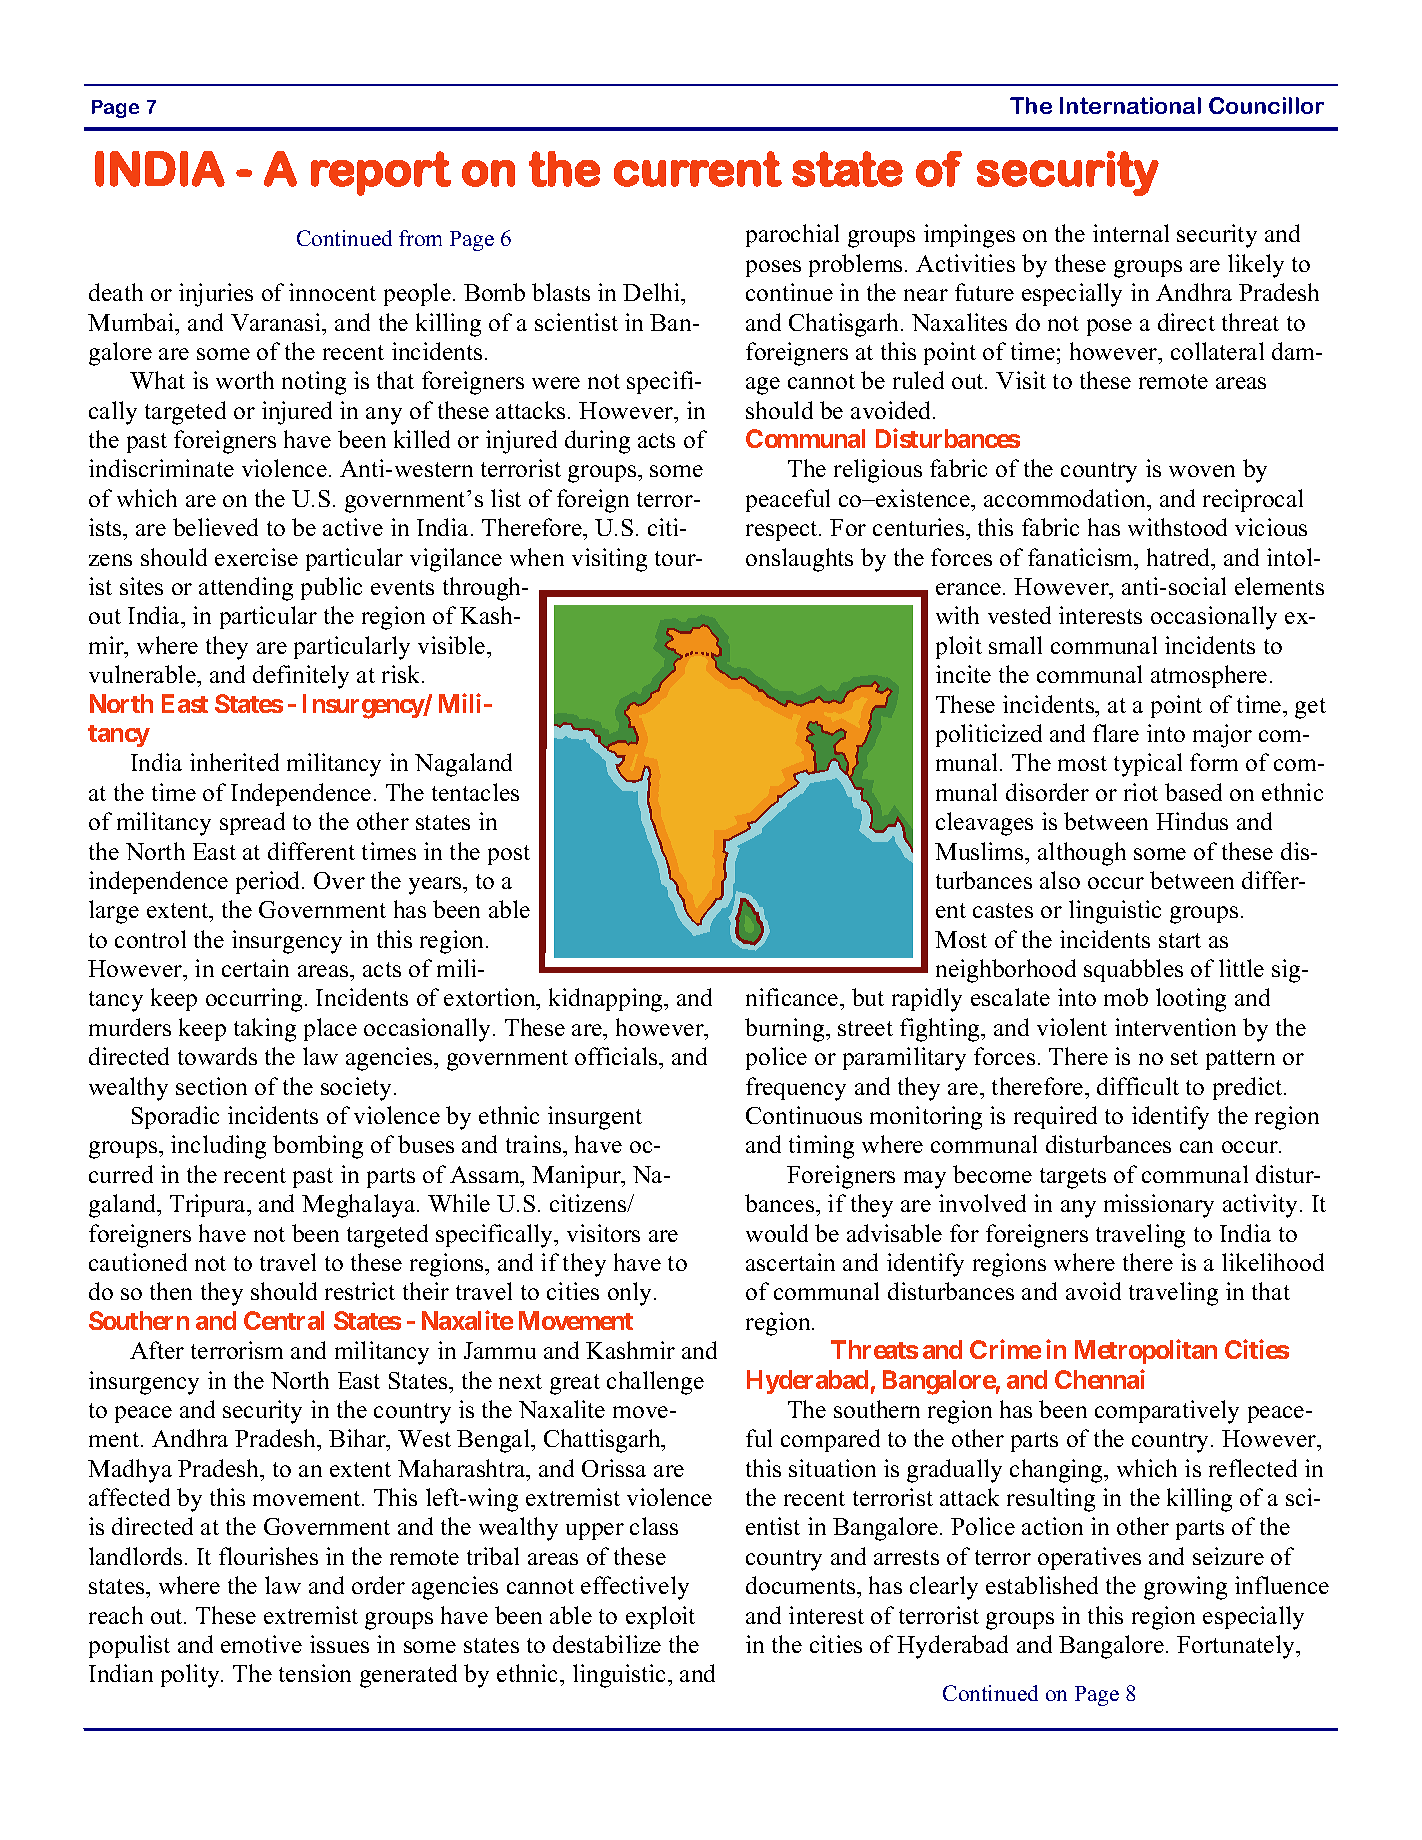 Image resolution: width=1422 pixels, height=1840 pixels. I want to click on atmosphere, so click(1209, 676).
